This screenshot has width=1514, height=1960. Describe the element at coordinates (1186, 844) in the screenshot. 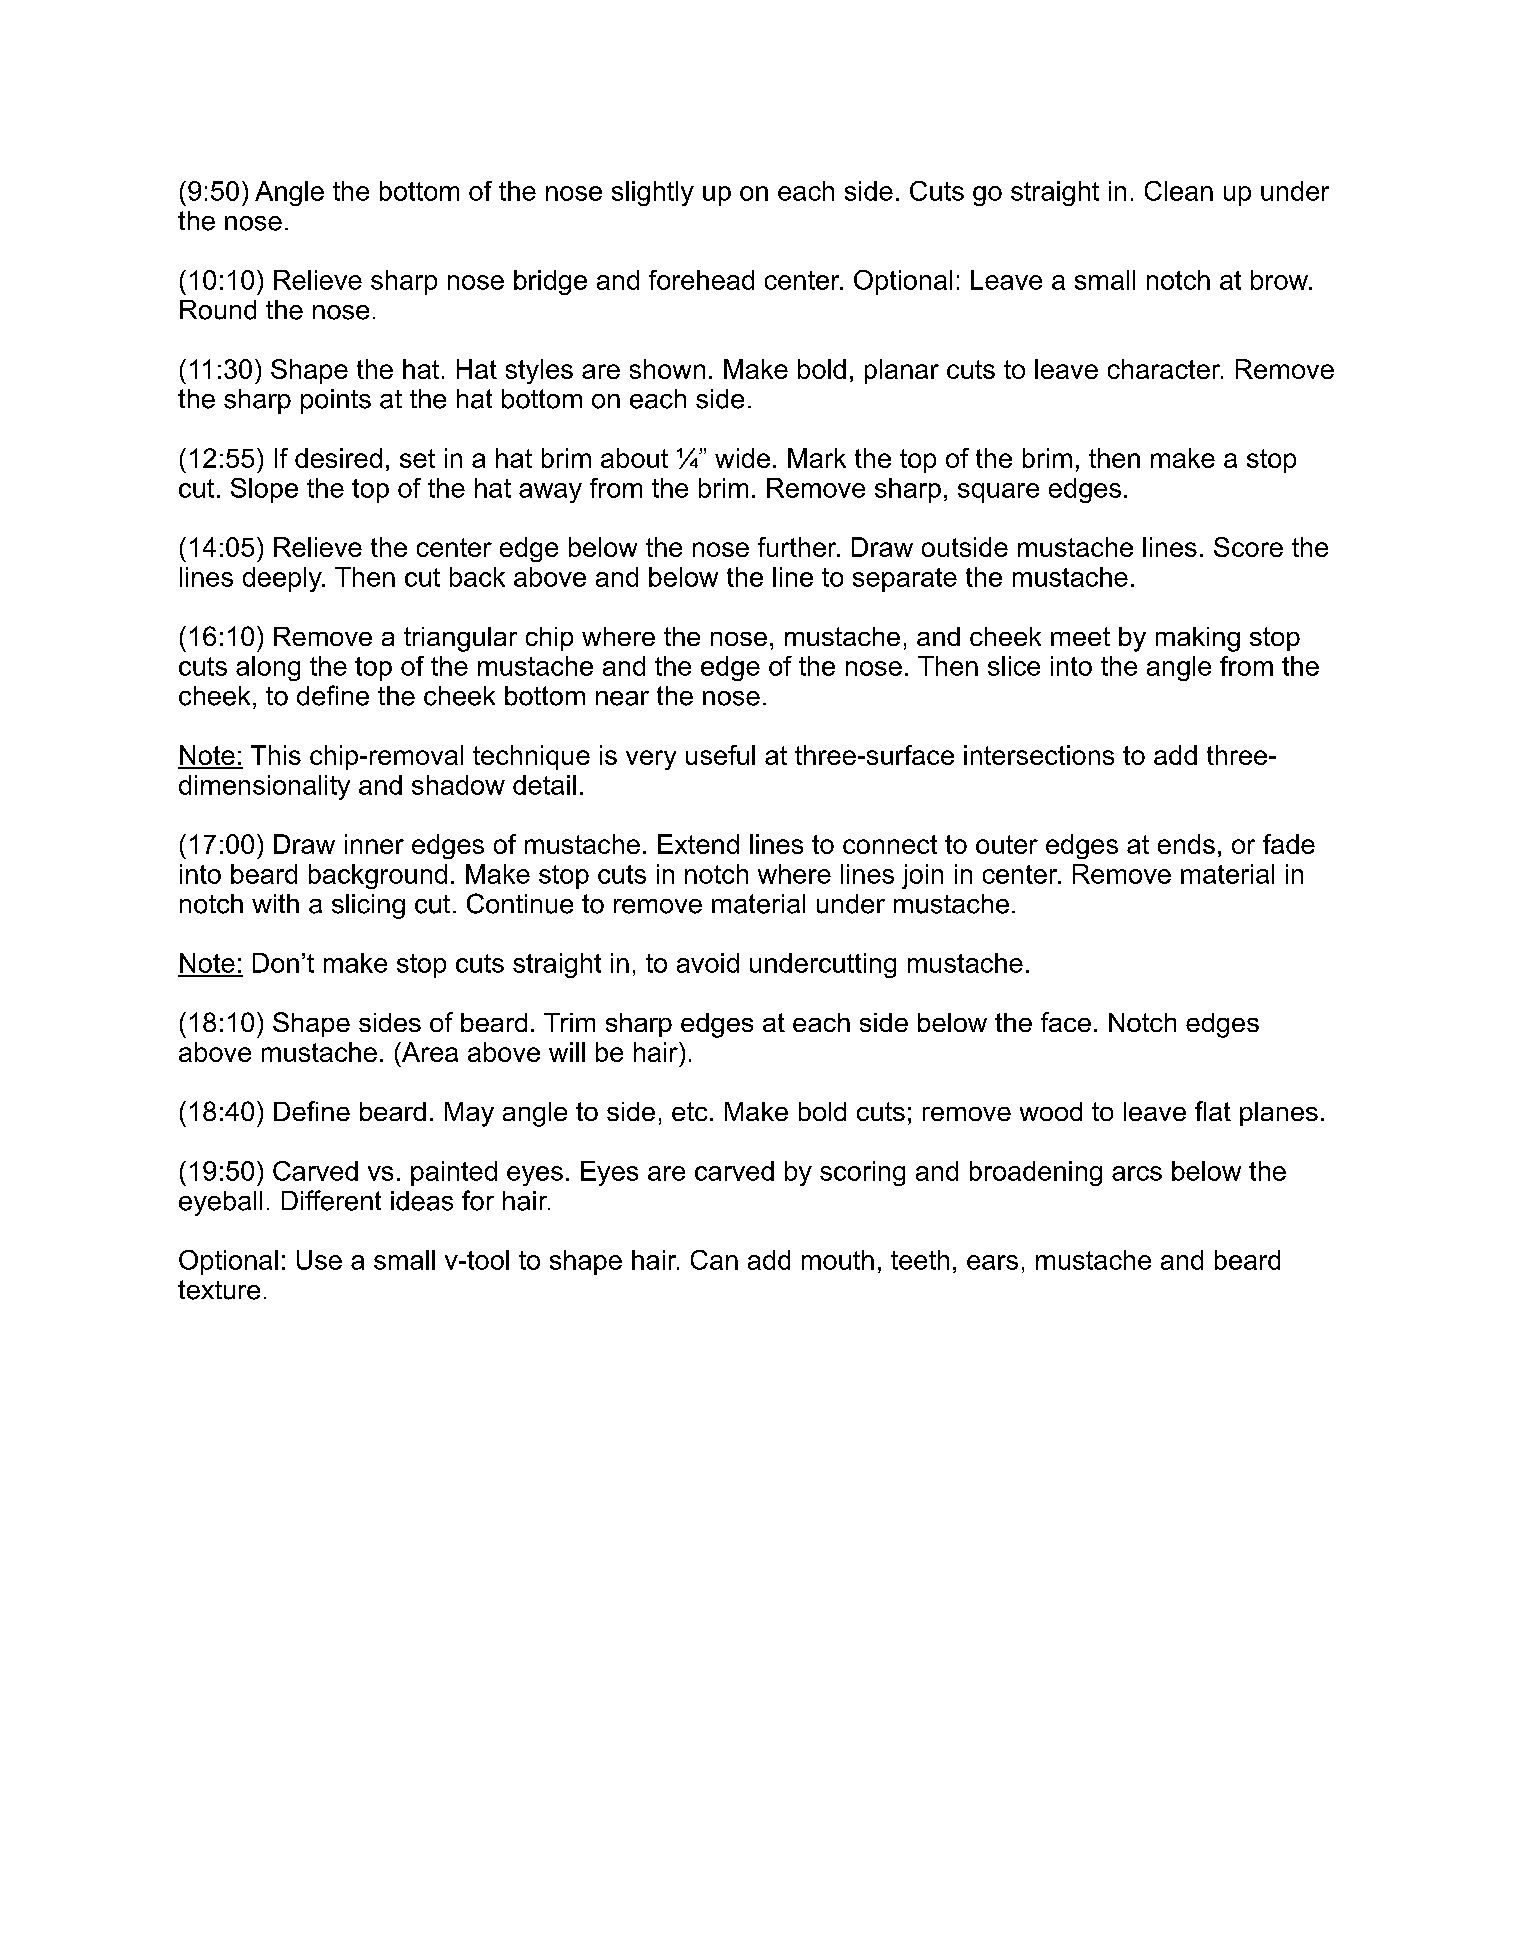

I see `ends` at that location.
